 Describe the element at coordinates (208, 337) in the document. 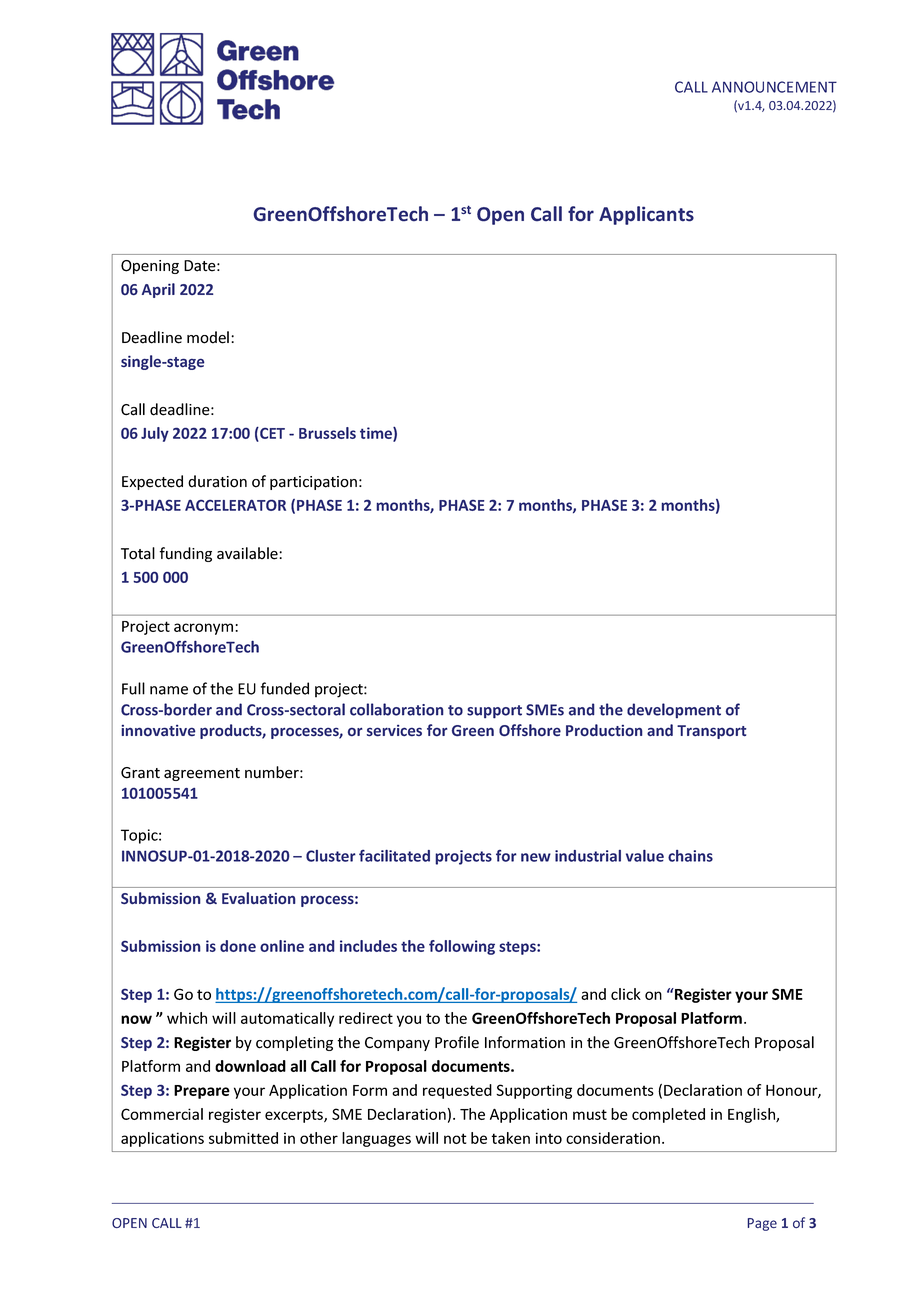

I see `model` at that location.
